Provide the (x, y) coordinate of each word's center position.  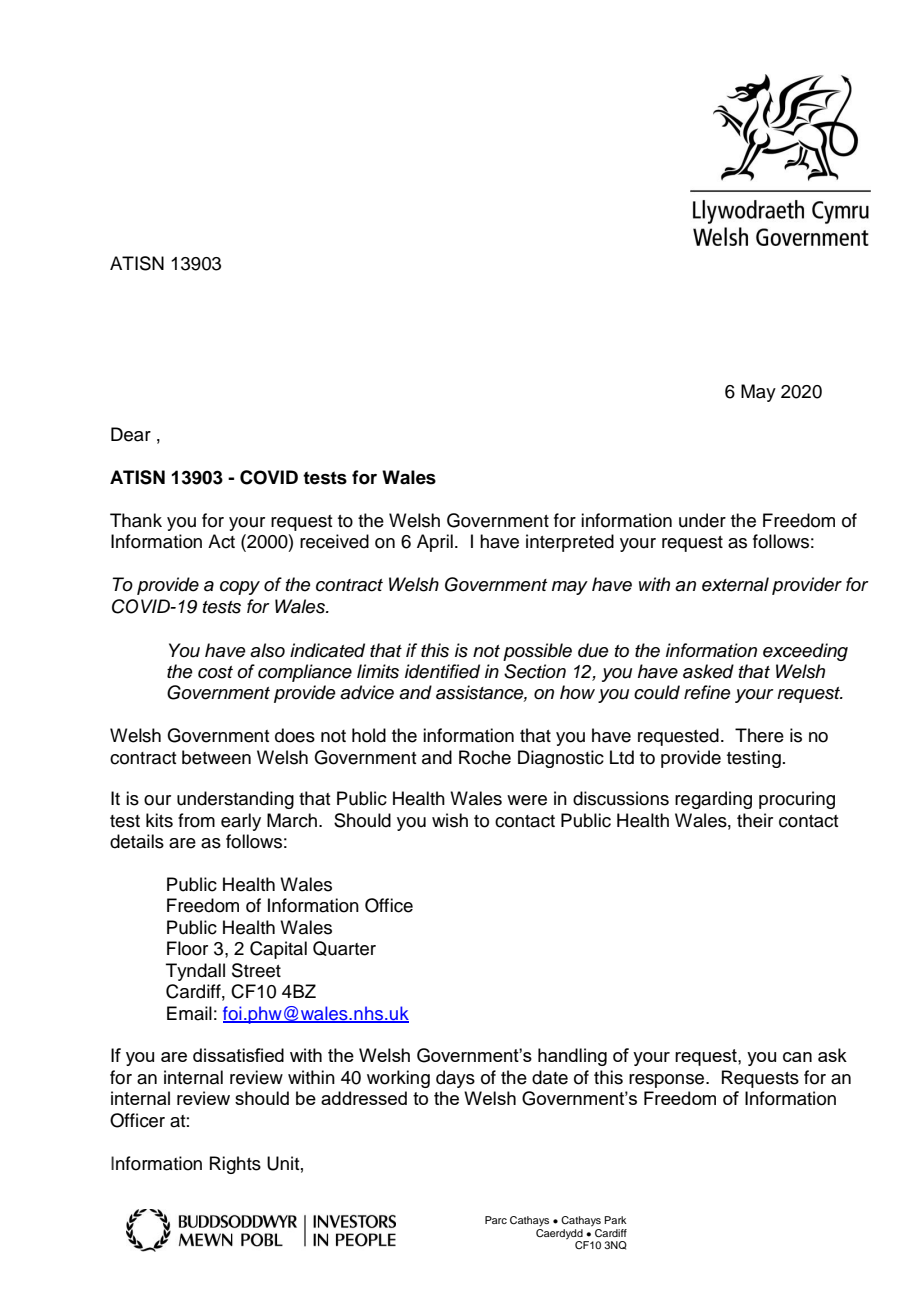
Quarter (344, 948)
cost (215, 672)
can (797, 1057)
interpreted (570, 543)
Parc (496, 1220)
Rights (235, 1165)
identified (442, 671)
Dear (131, 434)
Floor (187, 948)
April (435, 543)
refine (707, 692)
